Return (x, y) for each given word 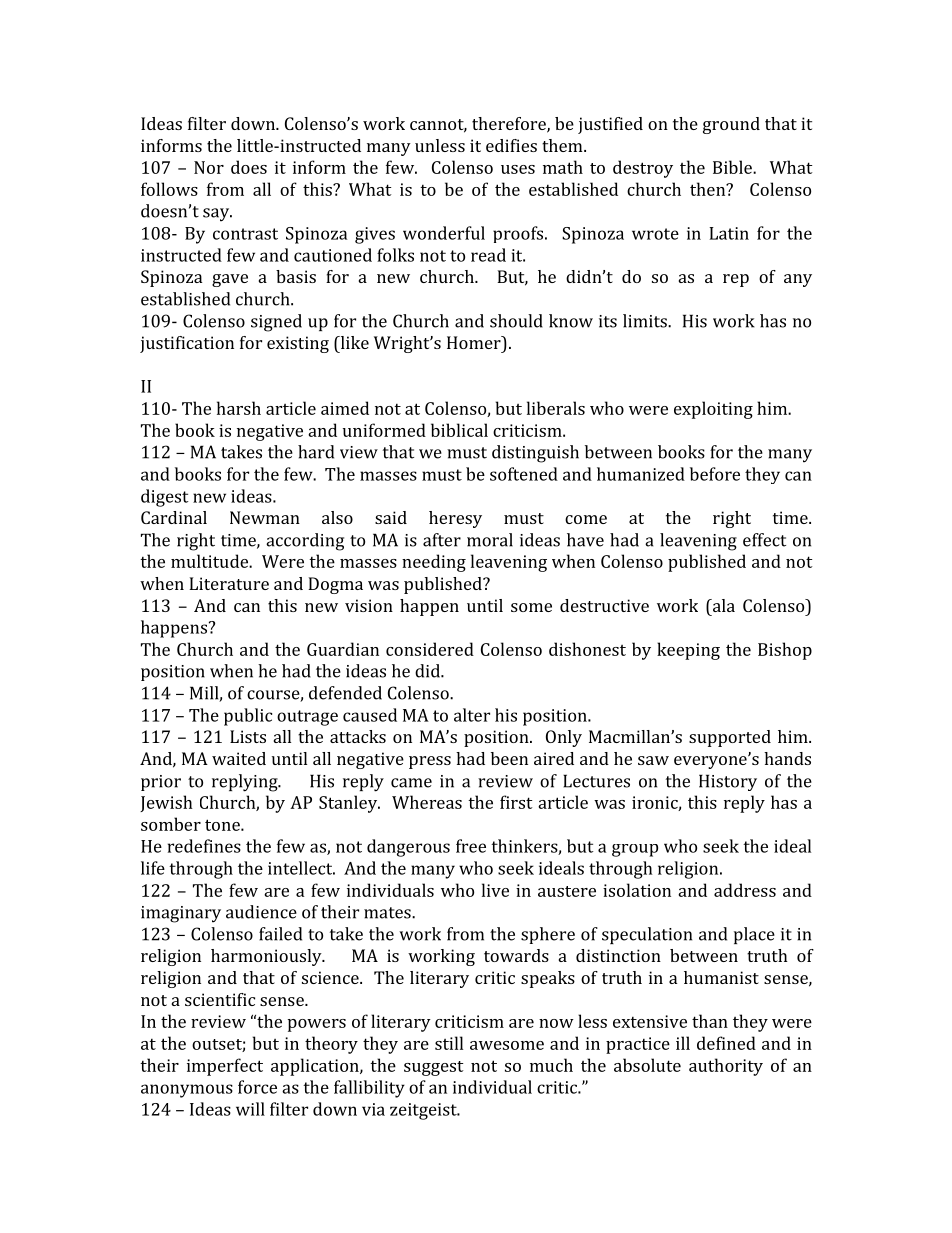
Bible (733, 167)
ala (722, 605)
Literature (229, 583)
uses (518, 169)
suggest (434, 1068)
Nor (209, 167)
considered (430, 649)
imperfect (225, 1067)
